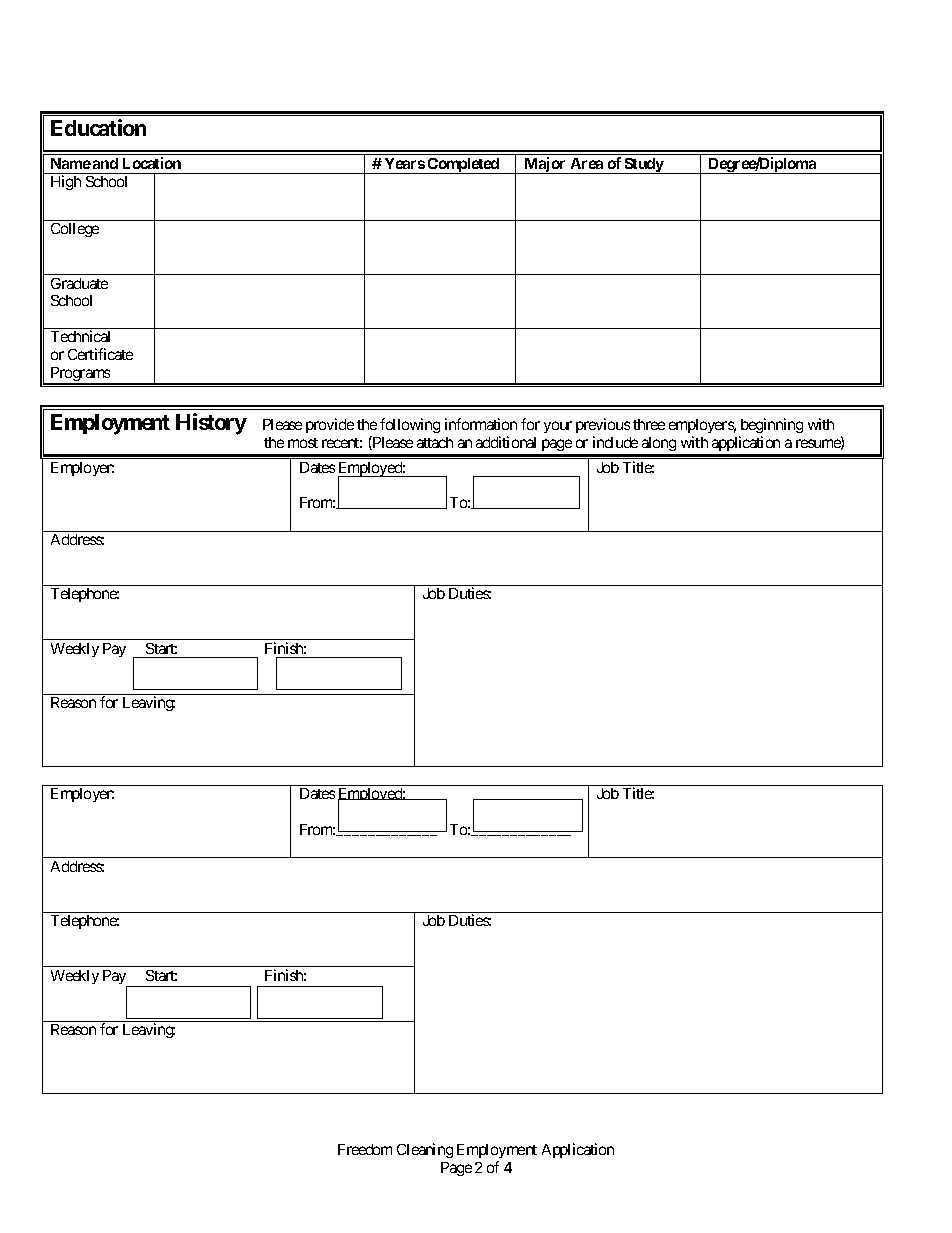 The width and height of the screenshot is (952, 1233). Describe the element at coordinates (425, 1150) in the screenshot. I see `Cleaning` at that location.
